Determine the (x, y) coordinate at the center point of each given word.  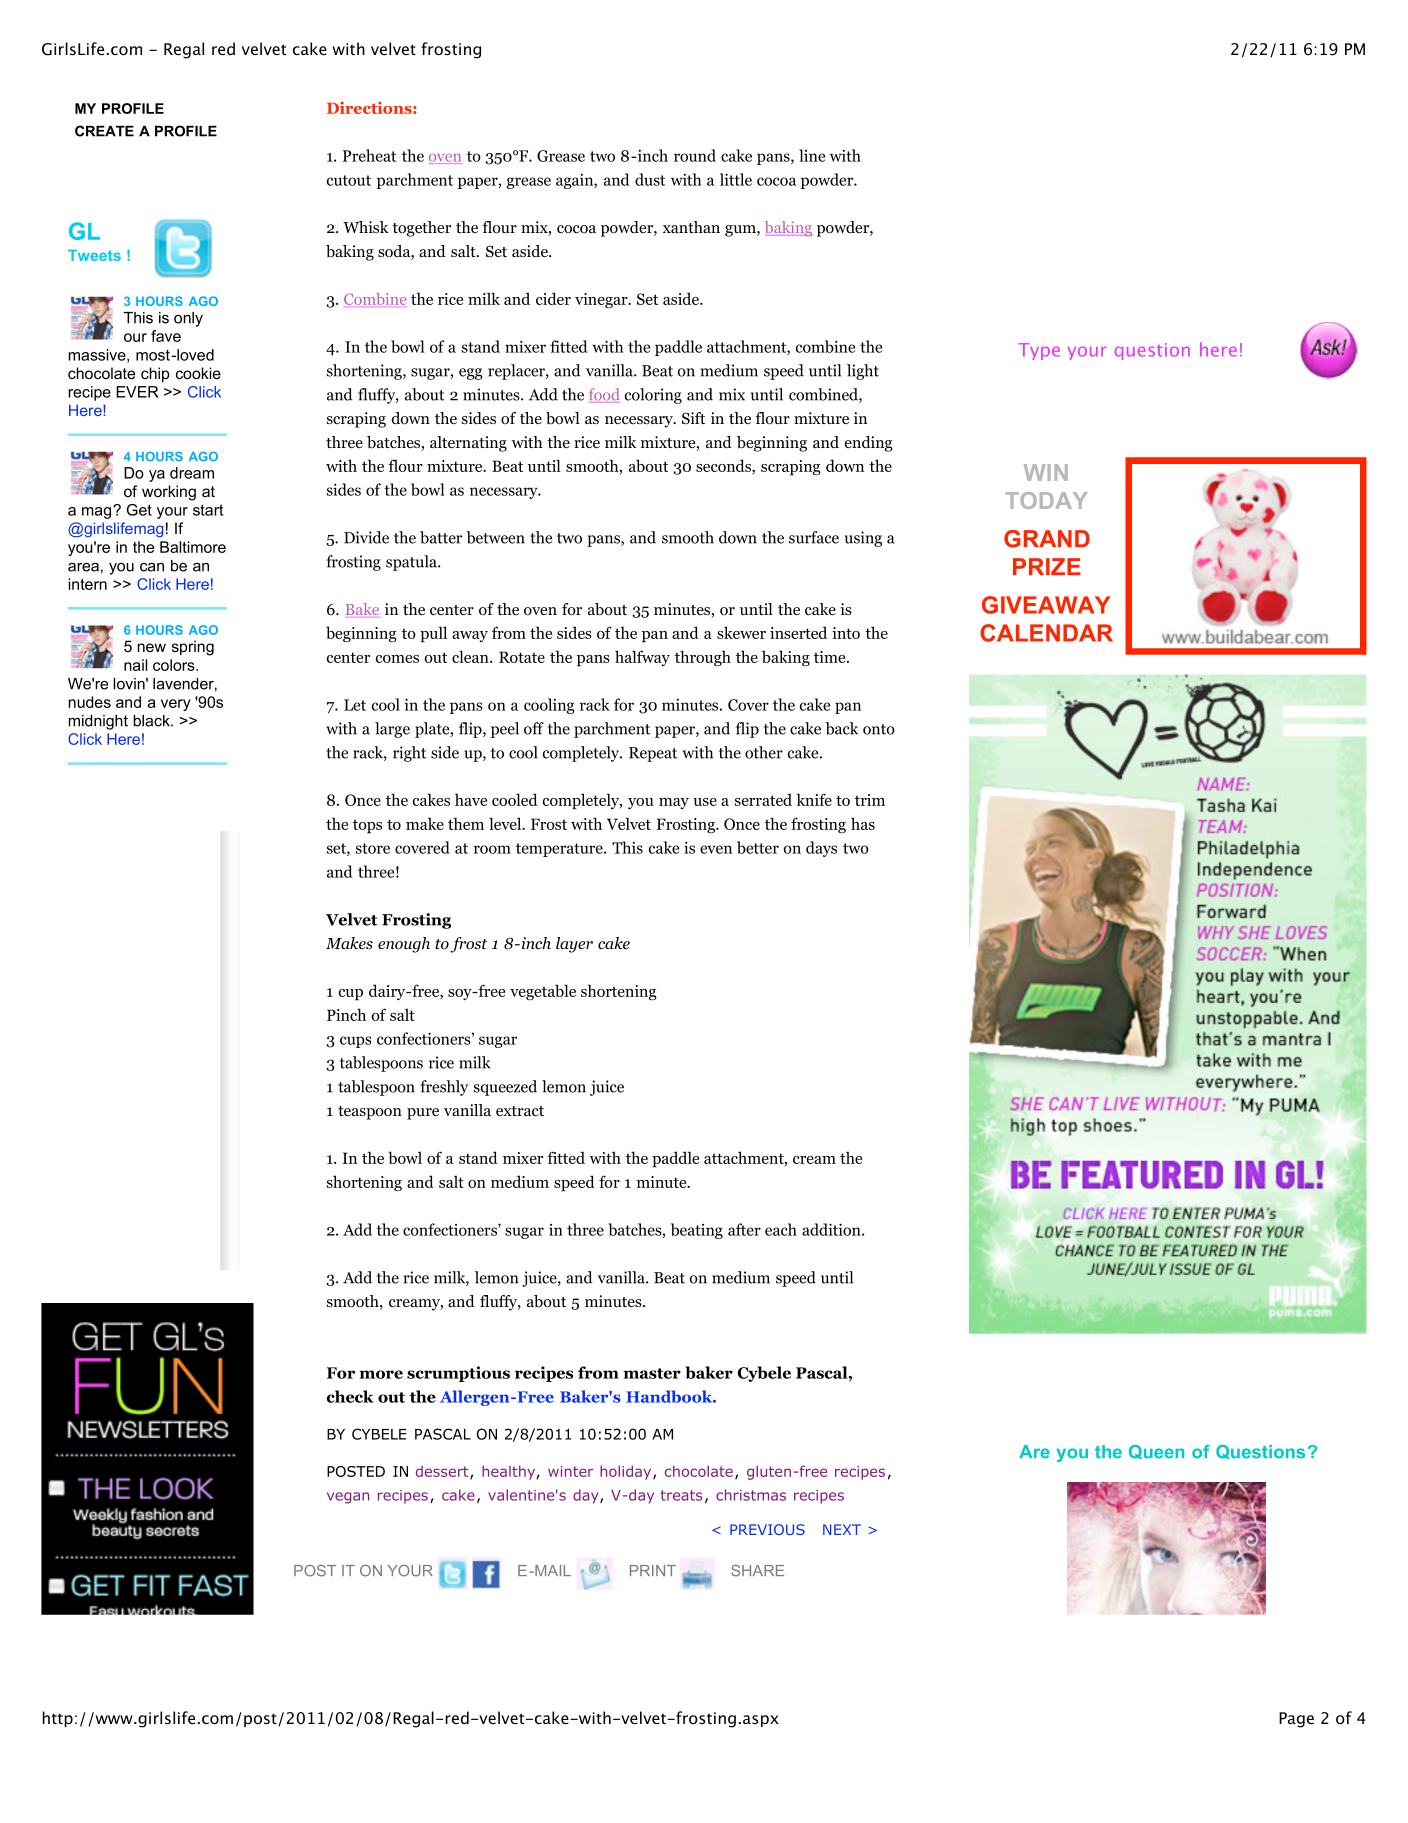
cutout (349, 180)
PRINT (653, 1570)
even (716, 849)
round (695, 155)
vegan (348, 1498)
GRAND (1047, 539)
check (350, 1396)
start (208, 510)
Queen (1156, 1452)
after (744, 1229)
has (863, 823)
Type (1039, 351)
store (373, 848)
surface (814, 537)
